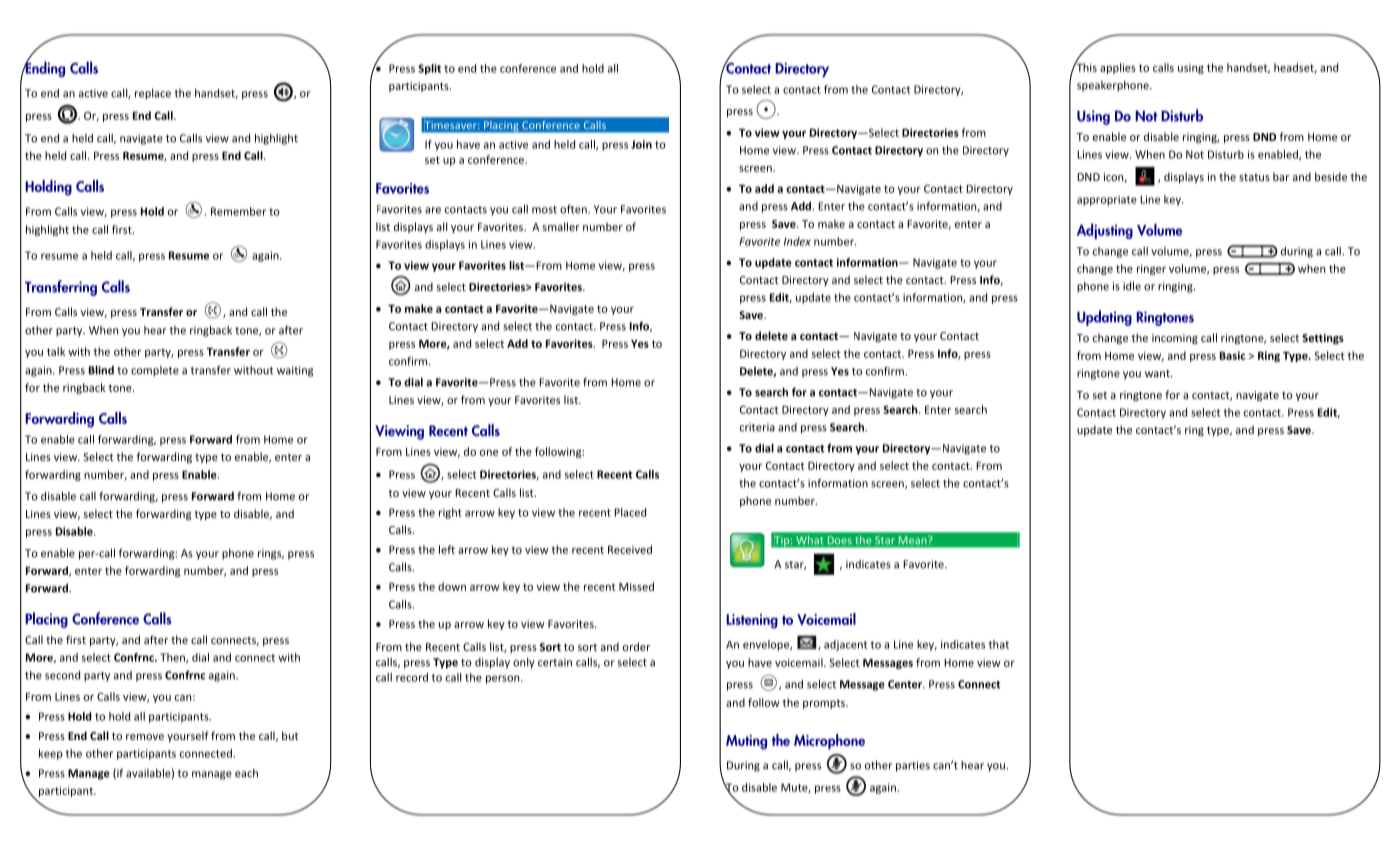  What do you see at coordinates (630, 549) in the screenshot?
I see `Received` at bounding box center [630, 549].
